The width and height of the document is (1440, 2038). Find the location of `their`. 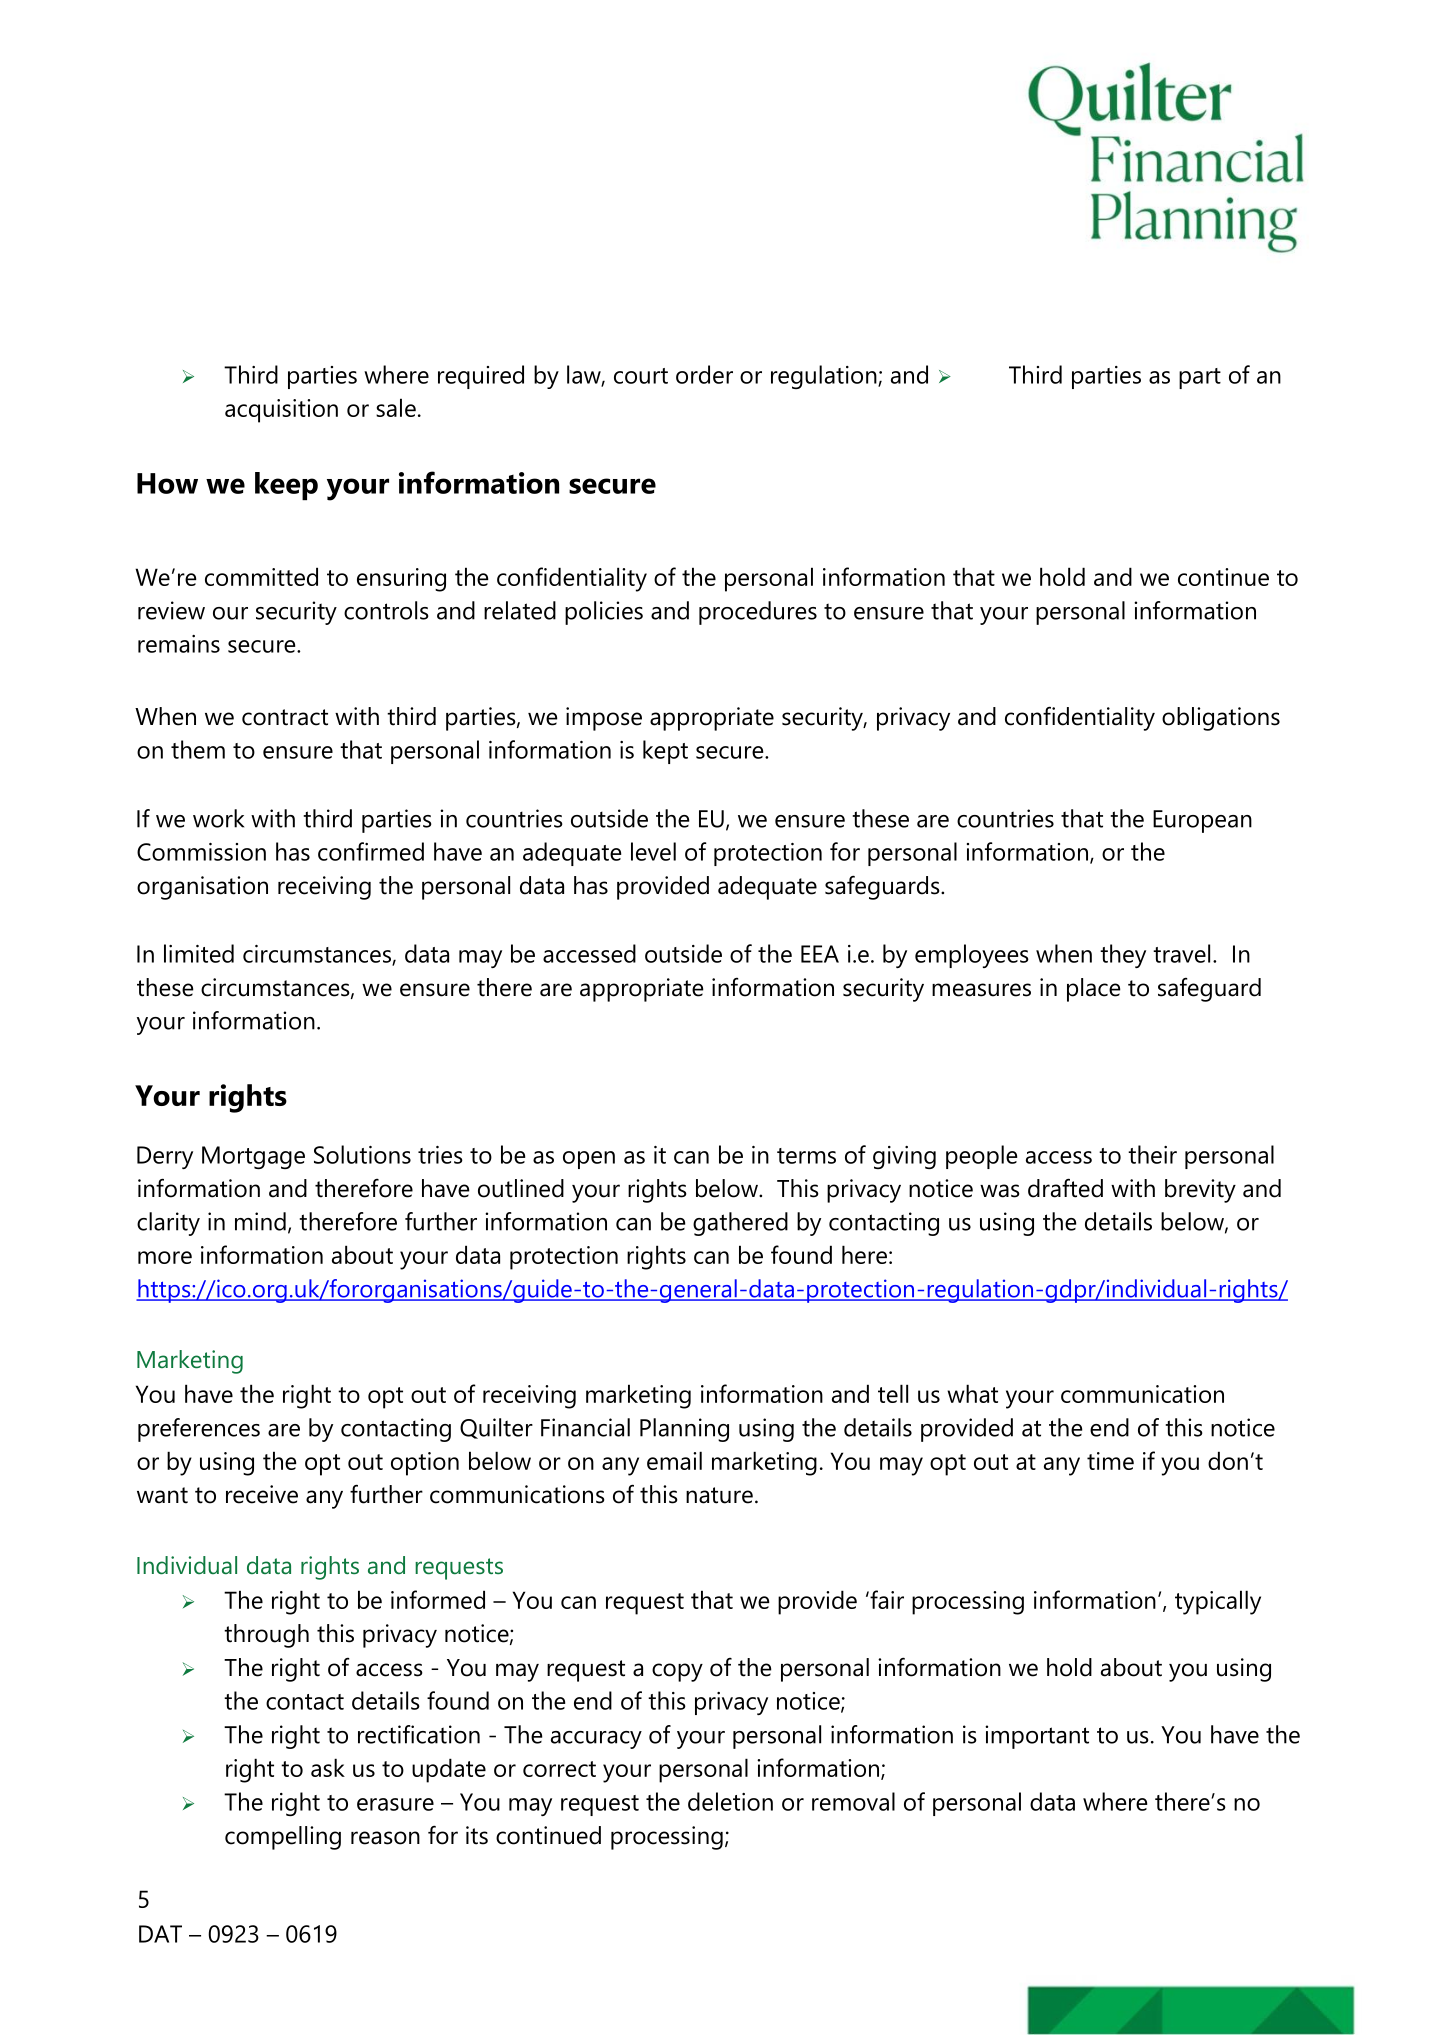

their is located at coordinates (1152, 1154).
